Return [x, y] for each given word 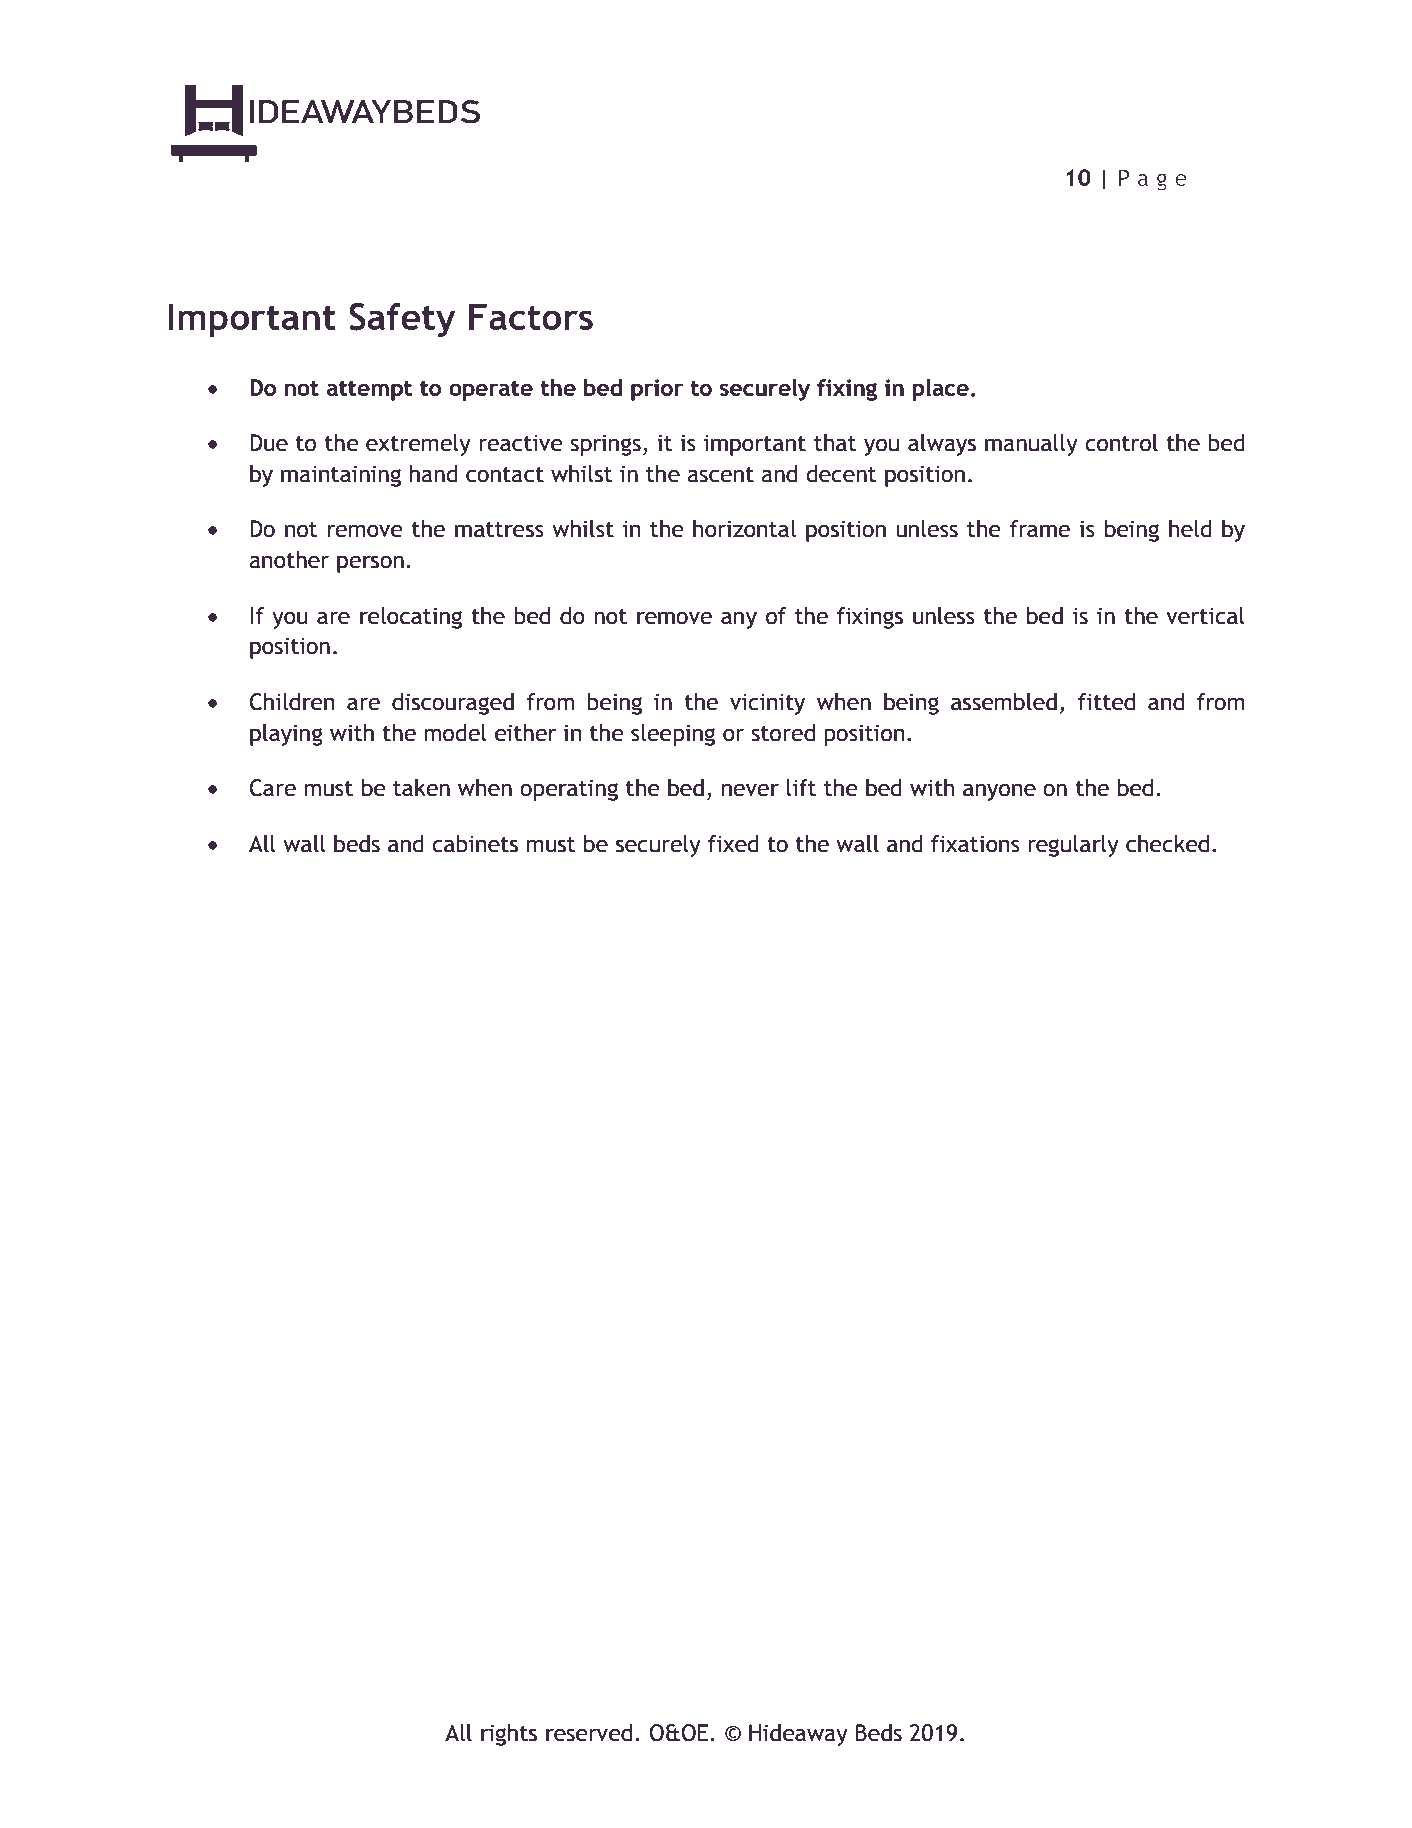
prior [657, 390]
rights [509, 1735]
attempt [369, 390]
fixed [733, 844]
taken [421, 788]
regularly [1073, 846]
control [1121, 443]
